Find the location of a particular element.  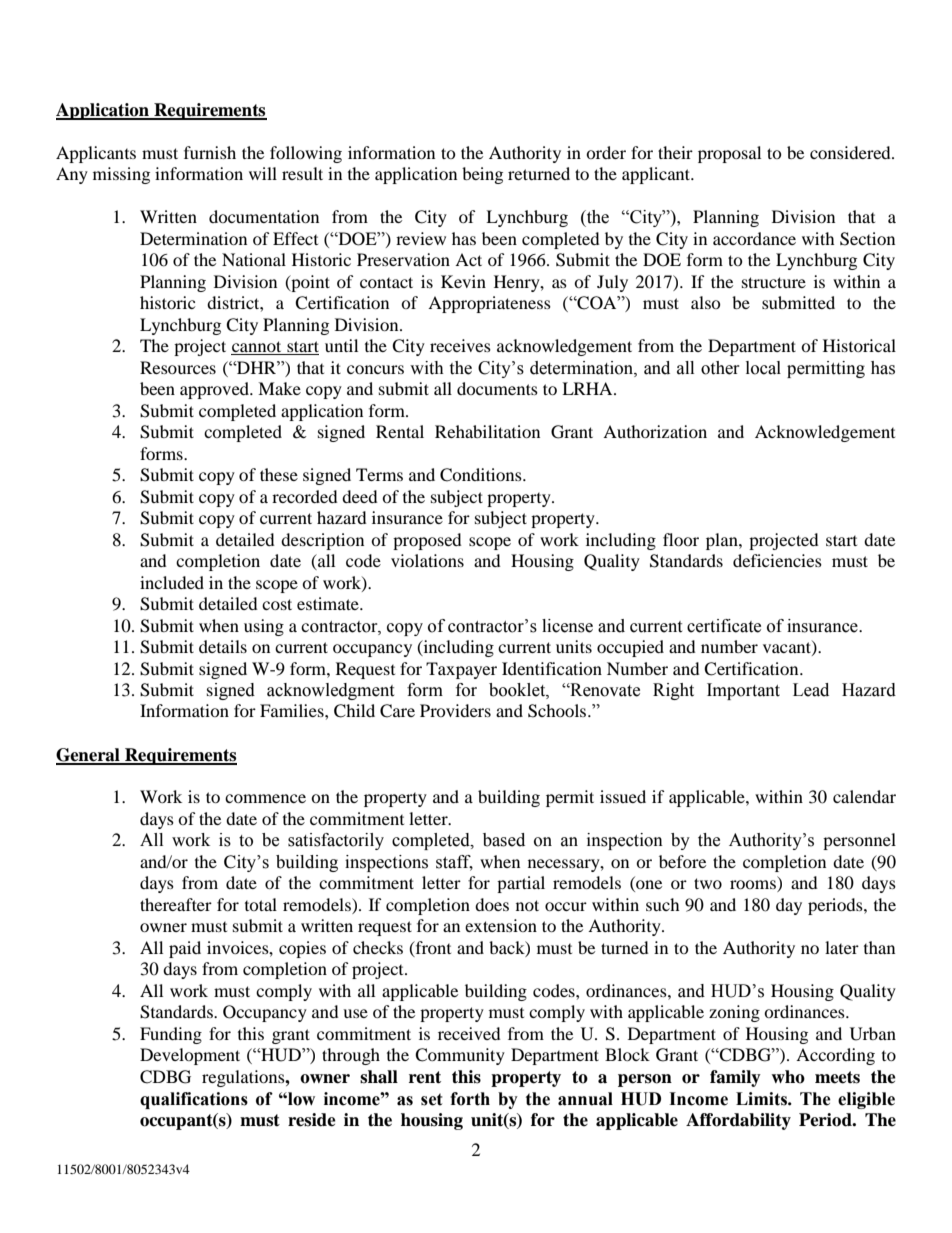

proposal is located at coordinates (729, 154).
